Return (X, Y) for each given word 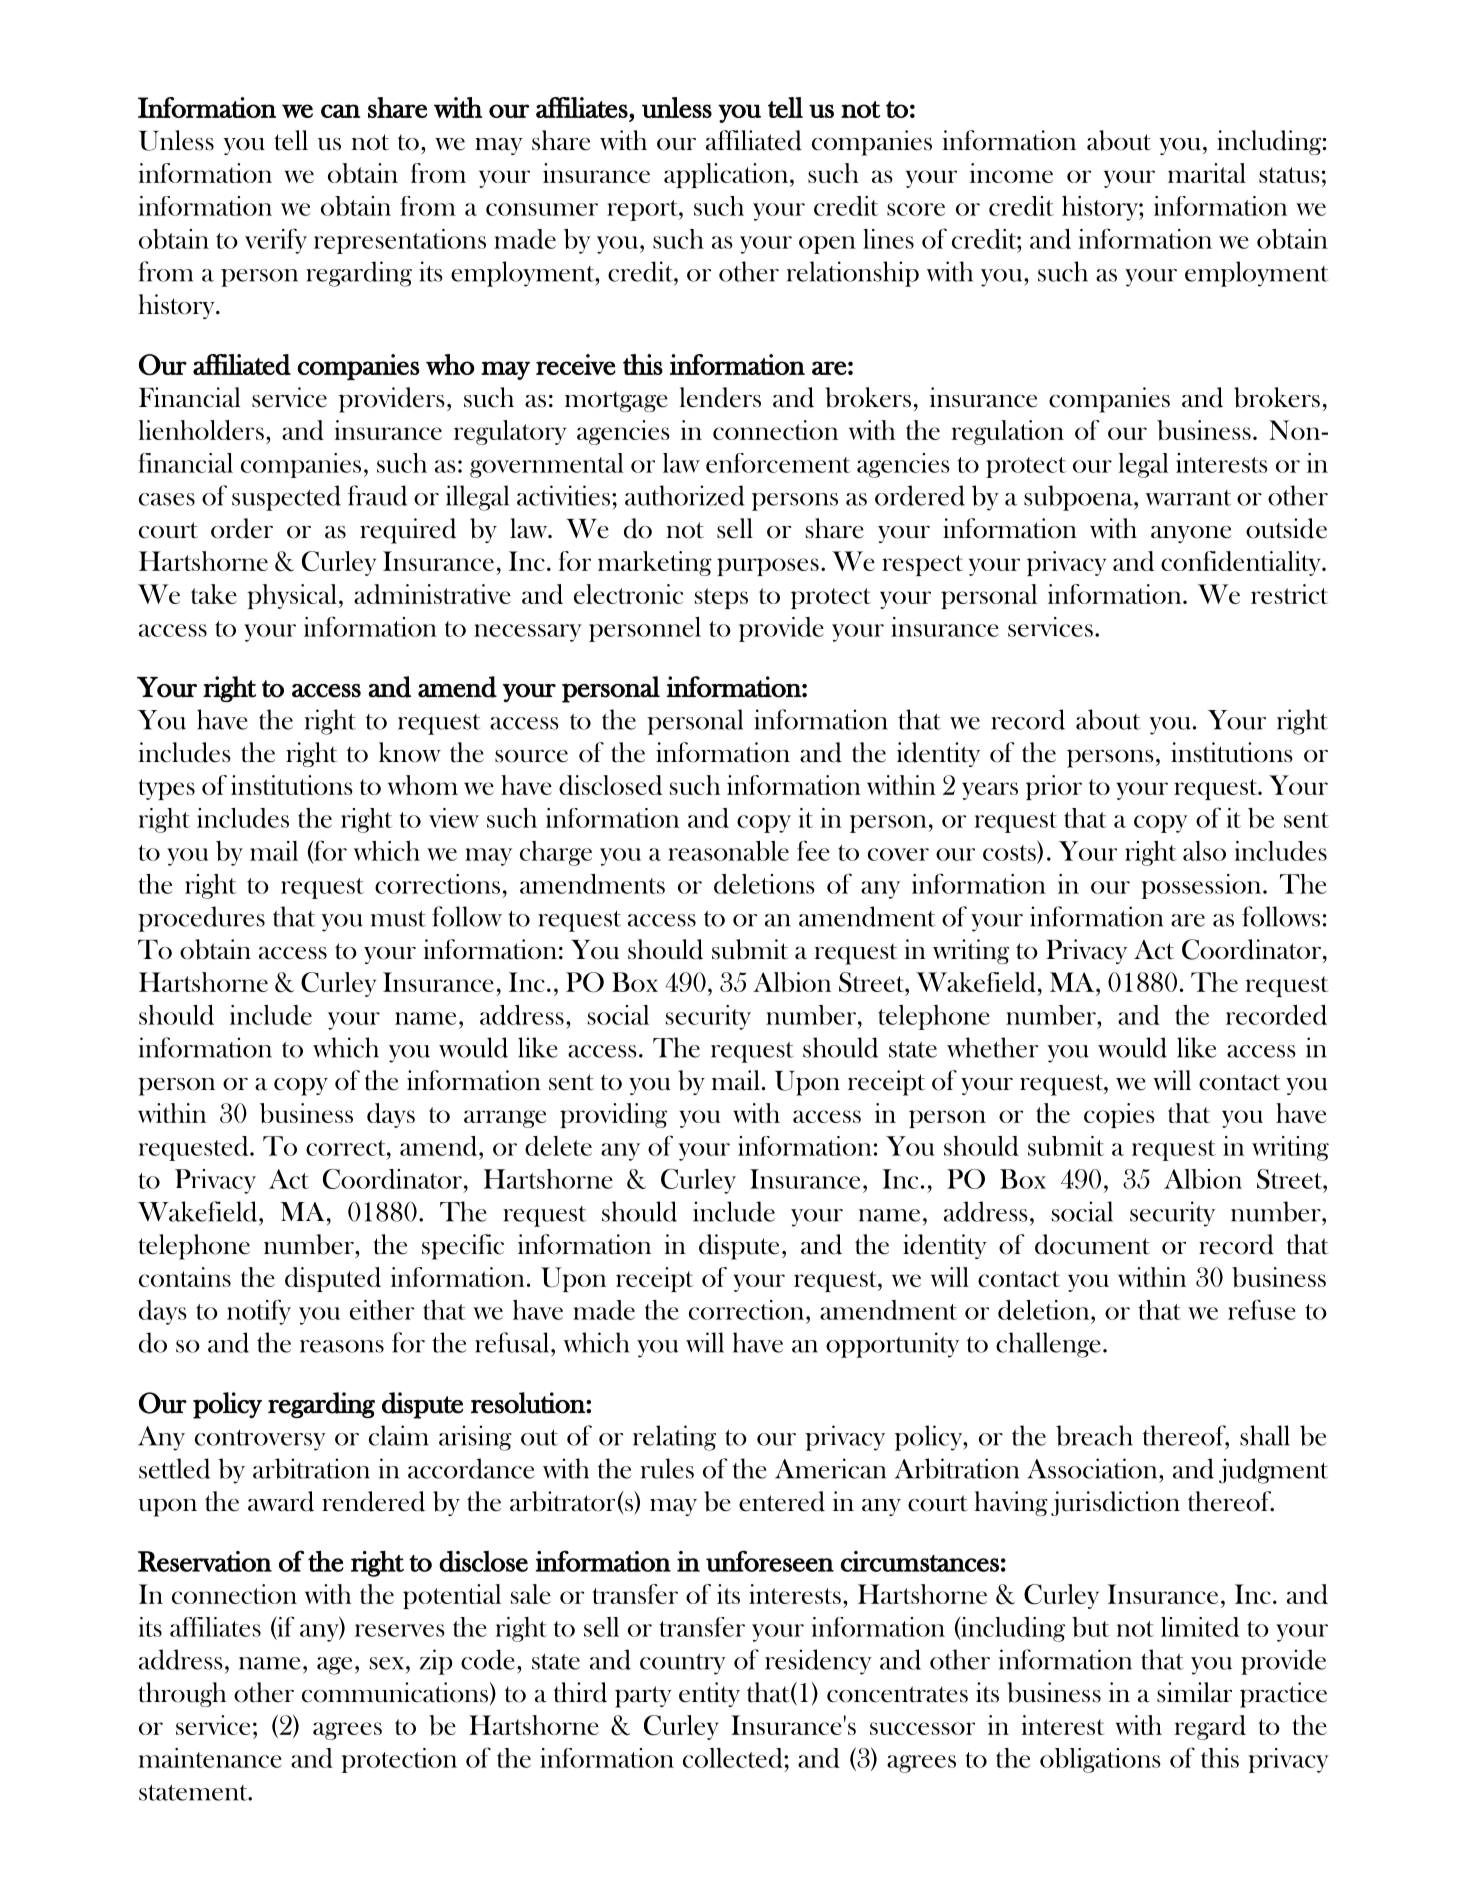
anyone (1191, 534)
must (398, 919)
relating (674, 1438)
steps (721, 598)
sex (387, 1663)
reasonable (728, 851)
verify (276, 241)
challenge (1048, 1345)
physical (292, 596)
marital (1207, 173)
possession (1202, 886)
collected (734, 1758)
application (727, 175)
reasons (342, 1346)
